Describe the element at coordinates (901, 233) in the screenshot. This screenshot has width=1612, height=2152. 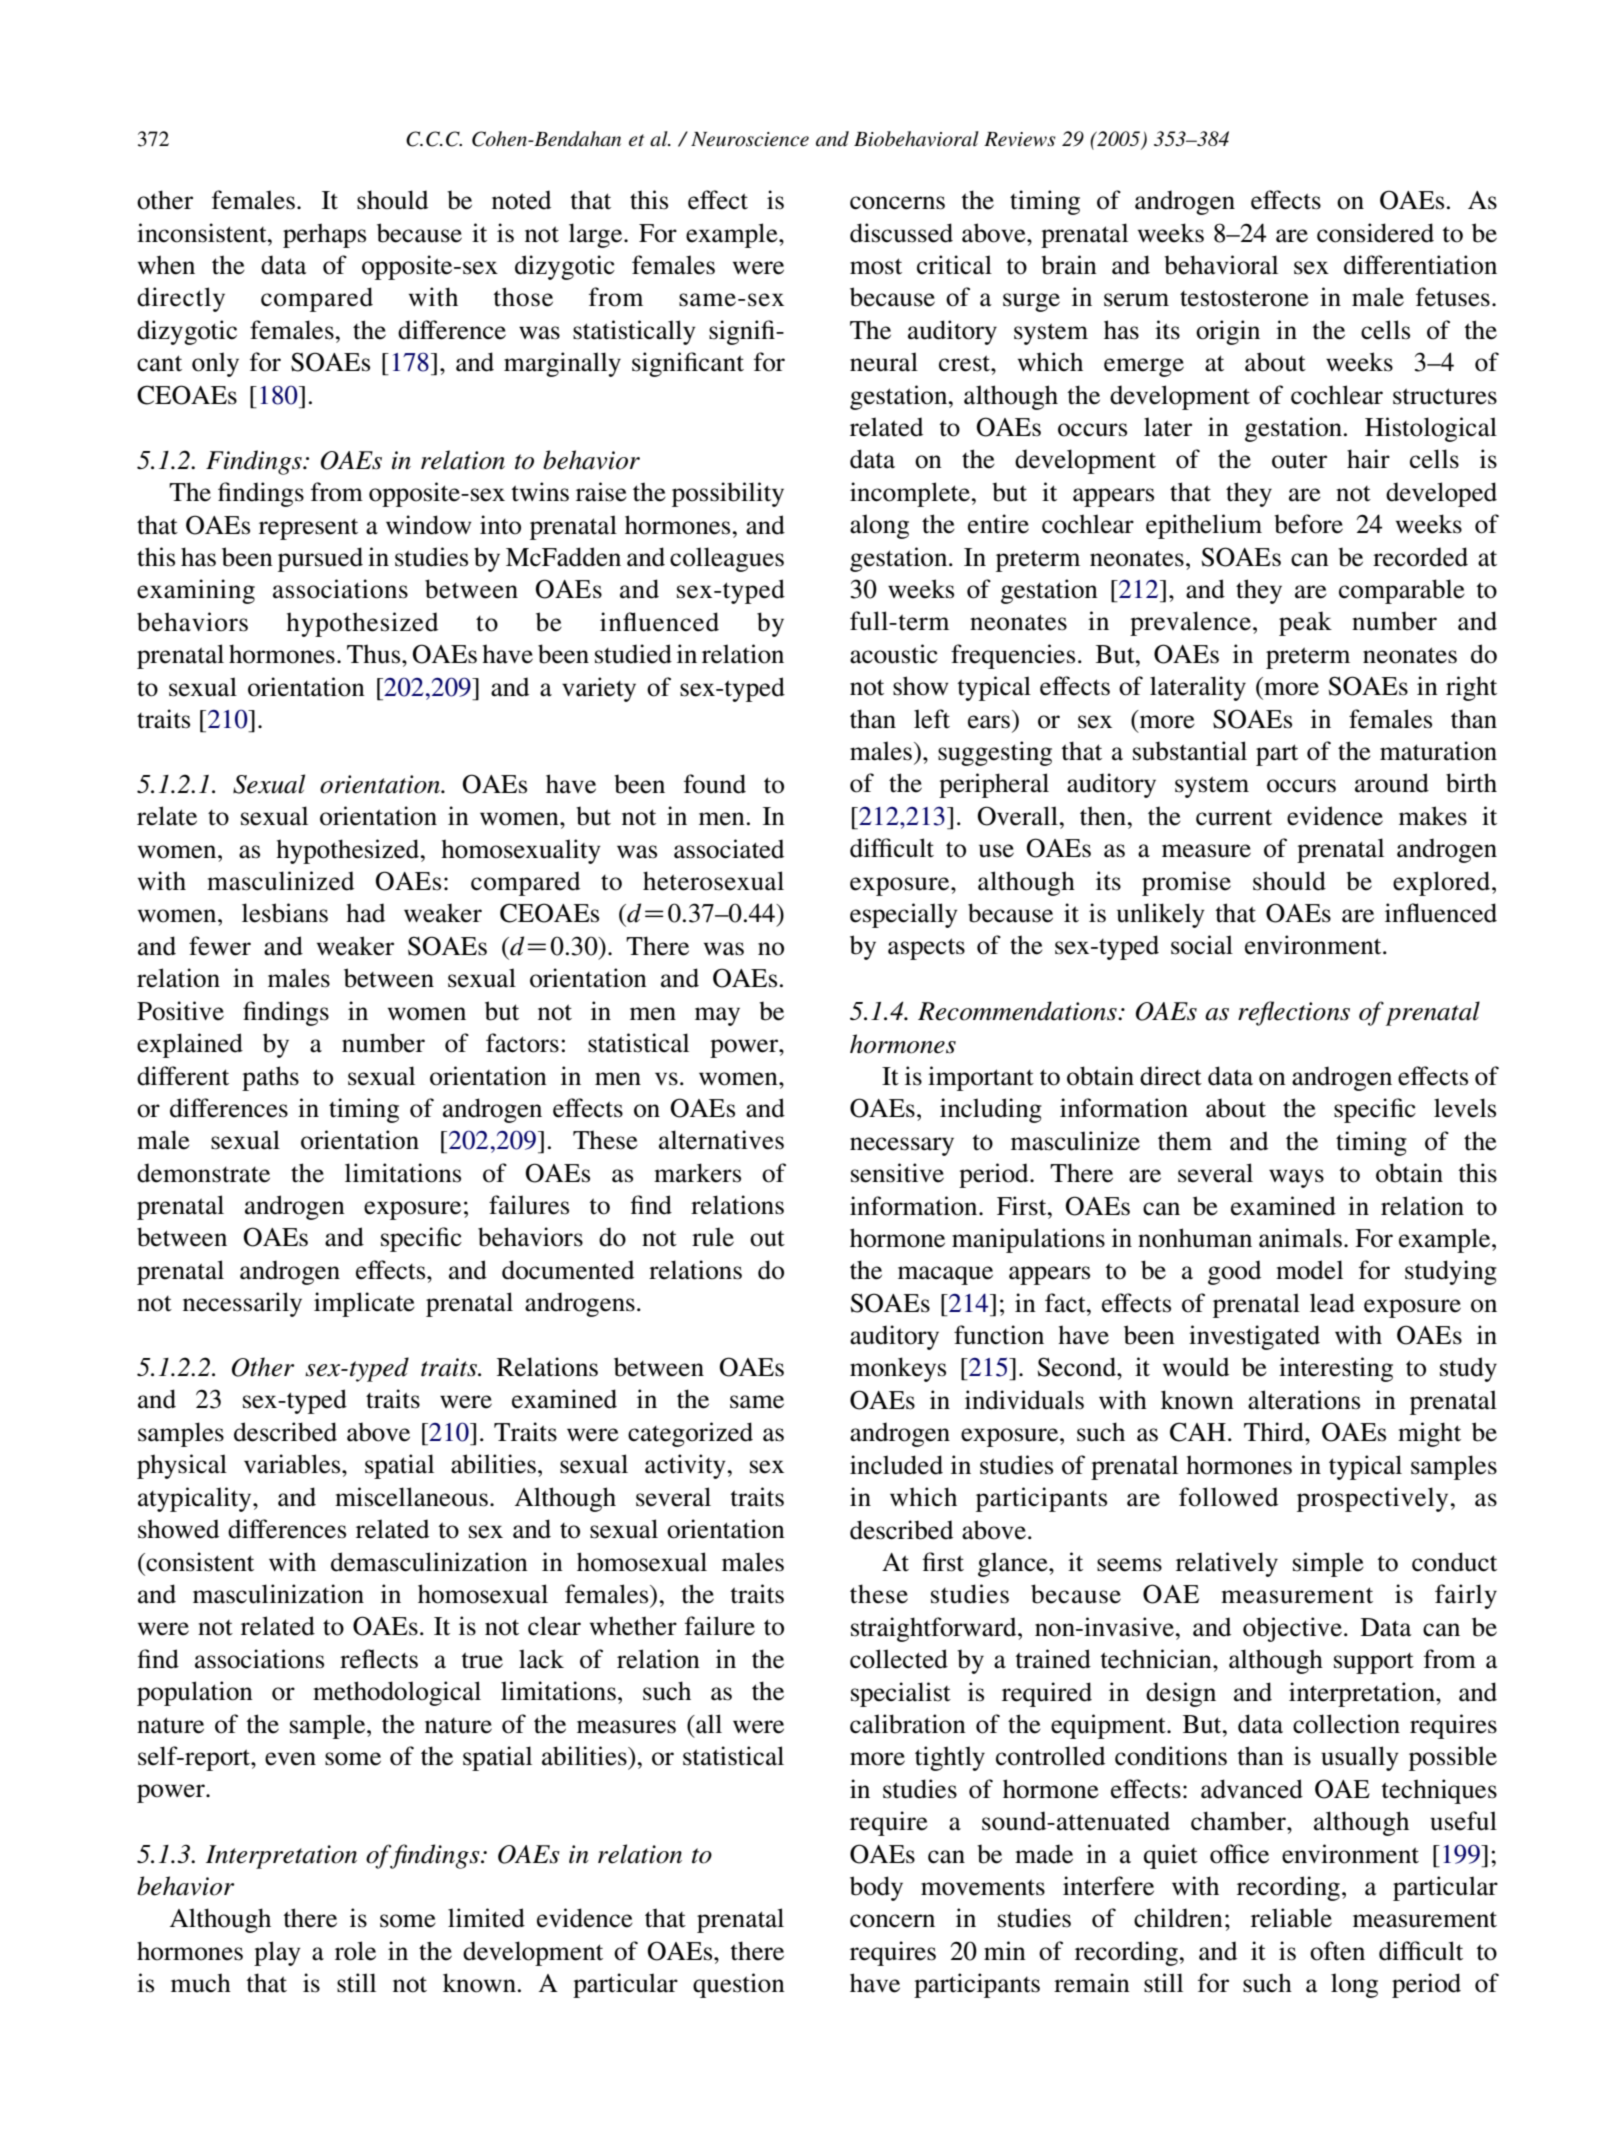
I see `discussed` at that location.
